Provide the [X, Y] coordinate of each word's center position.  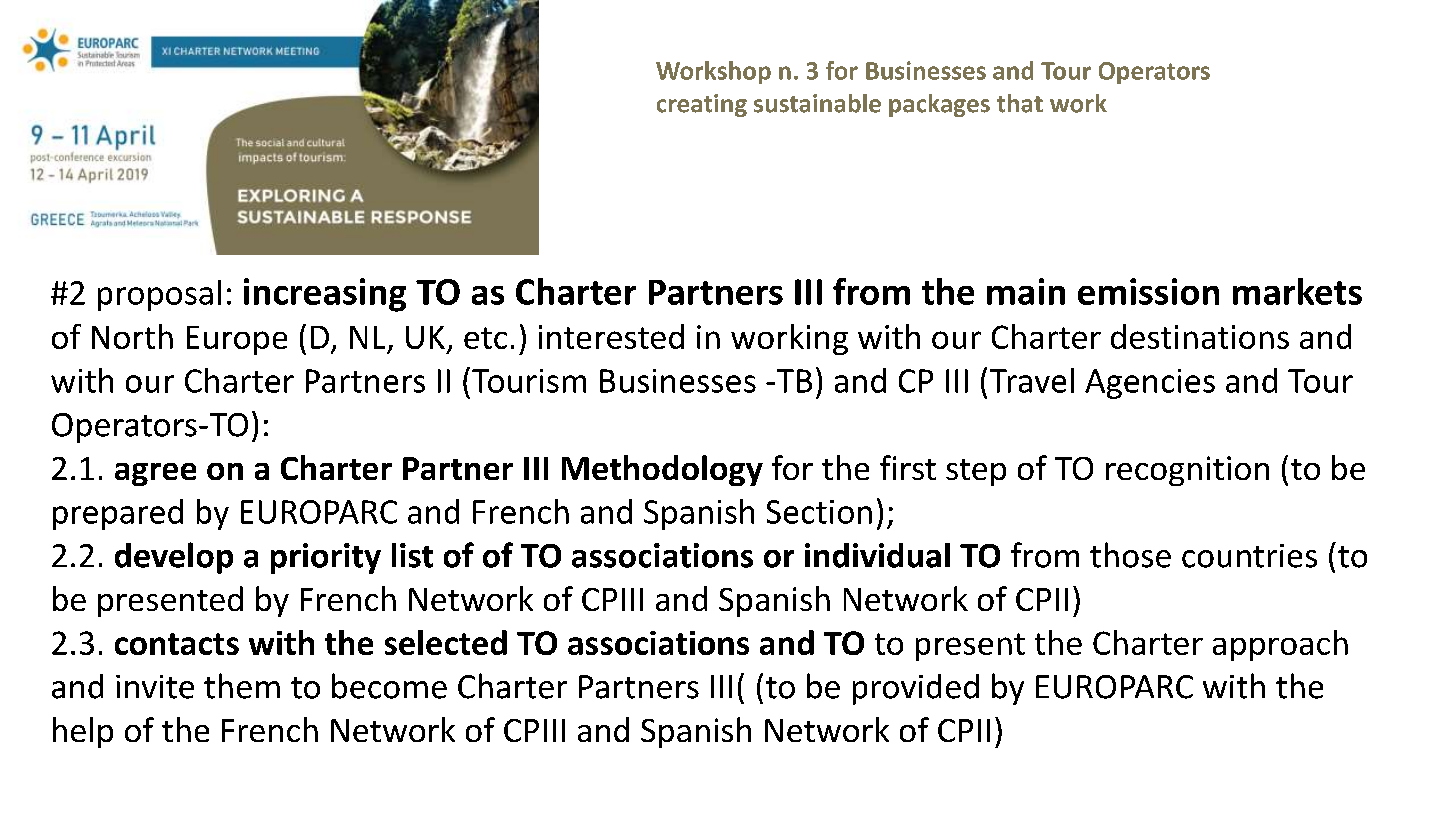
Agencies [1150, 384]
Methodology [662, 470]
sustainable [817, 103]
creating [702, 105]
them [242, 686]
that [1020, 103]
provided [916, 689]
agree [155, 474]
